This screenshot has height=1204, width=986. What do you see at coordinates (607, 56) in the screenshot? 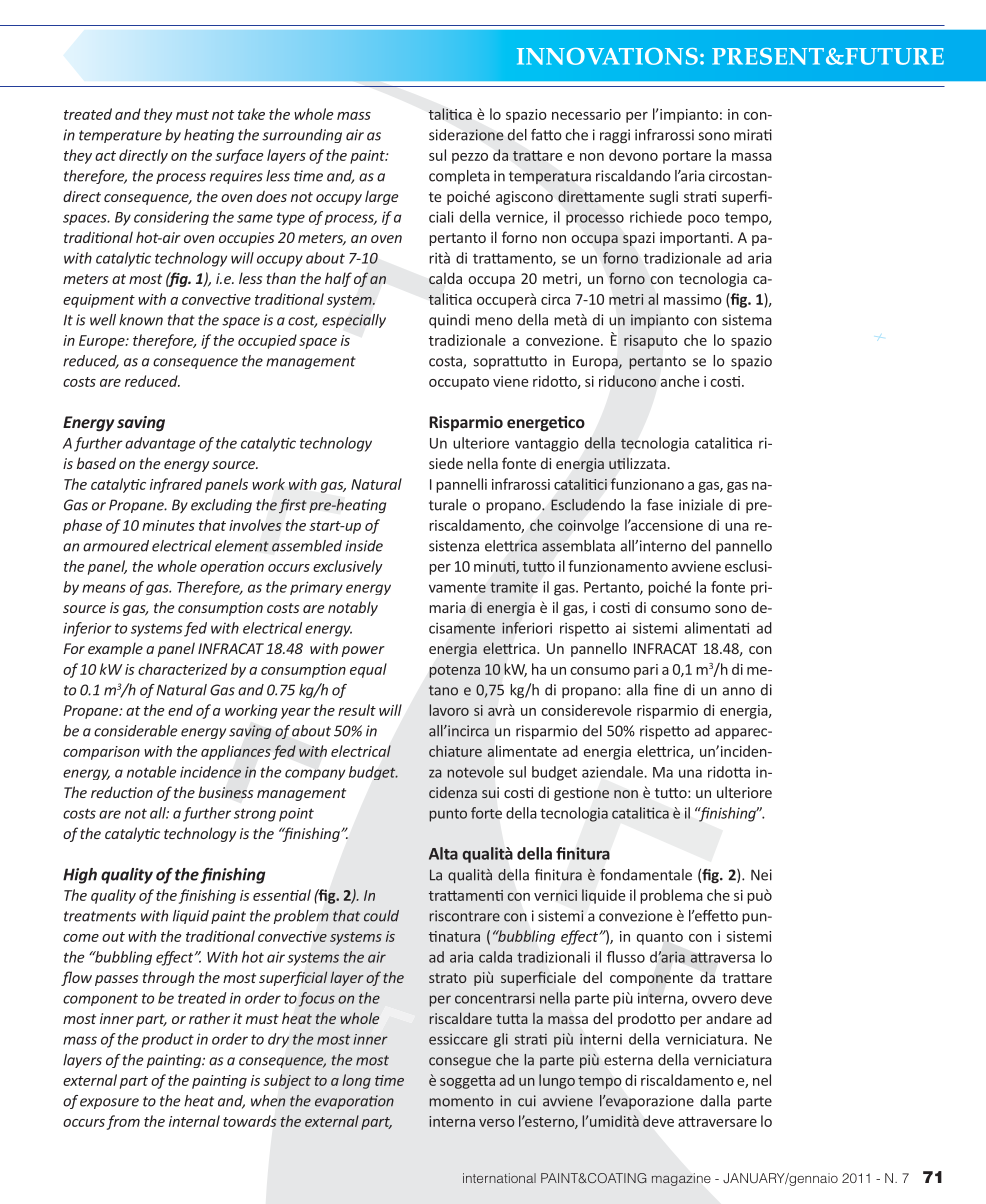
I see `INNOVATIONS` at bounding box center [607, 56].
